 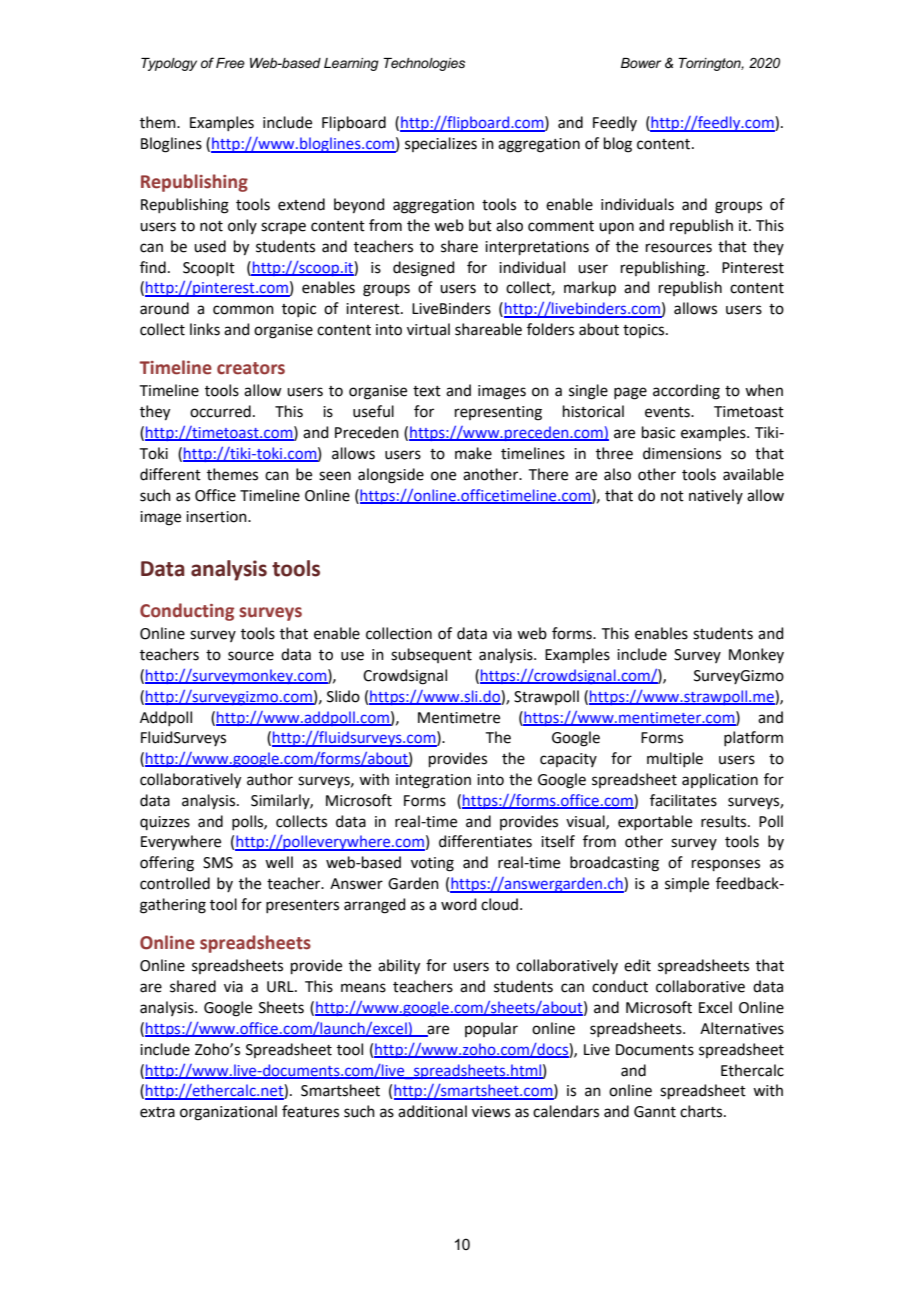 I want to click on insertion, so click(x=217, y=517).
